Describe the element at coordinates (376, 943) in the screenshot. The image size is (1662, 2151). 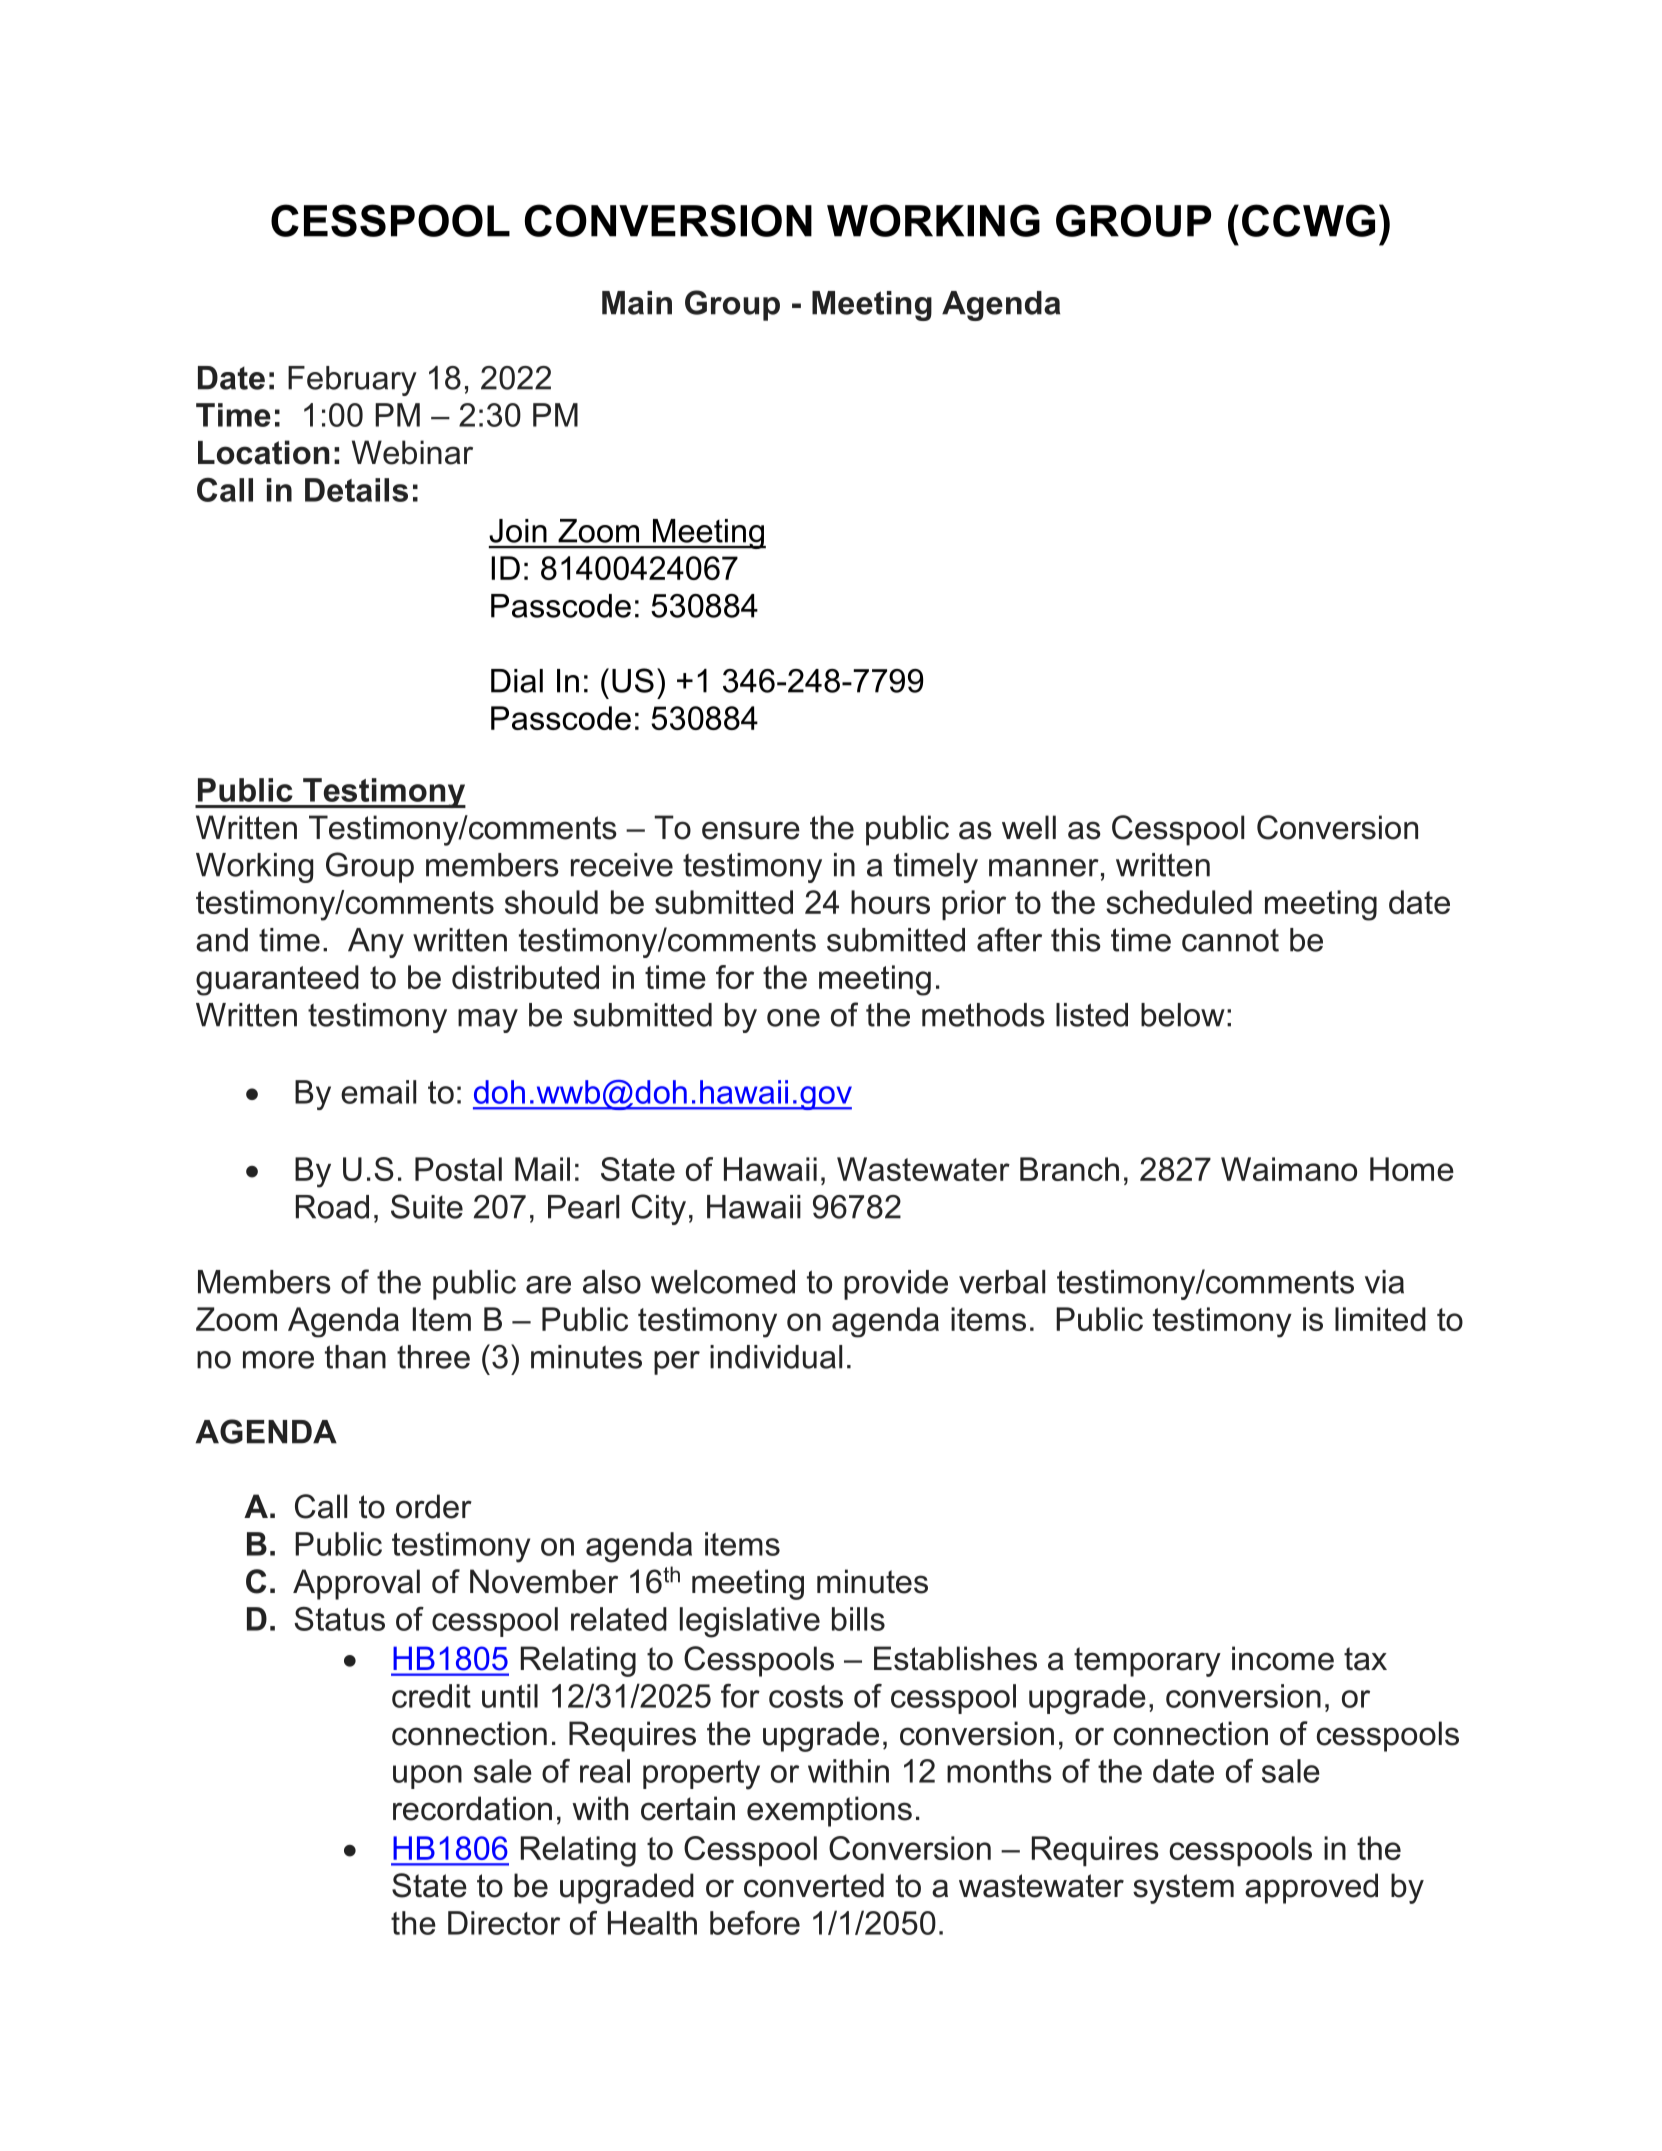
I see `Any` at that location.
